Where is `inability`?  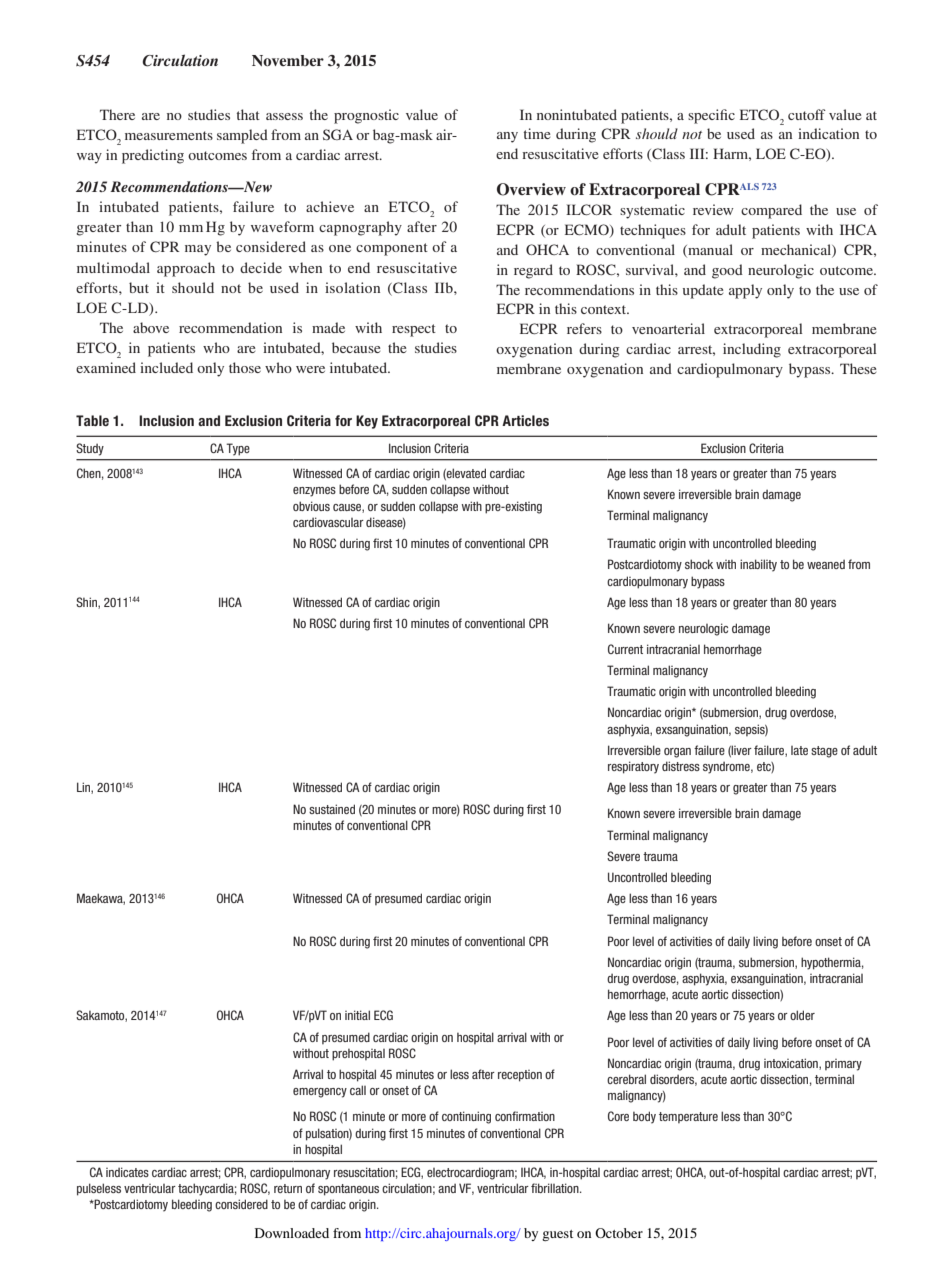
inability is located at coordinates (758, 565).
